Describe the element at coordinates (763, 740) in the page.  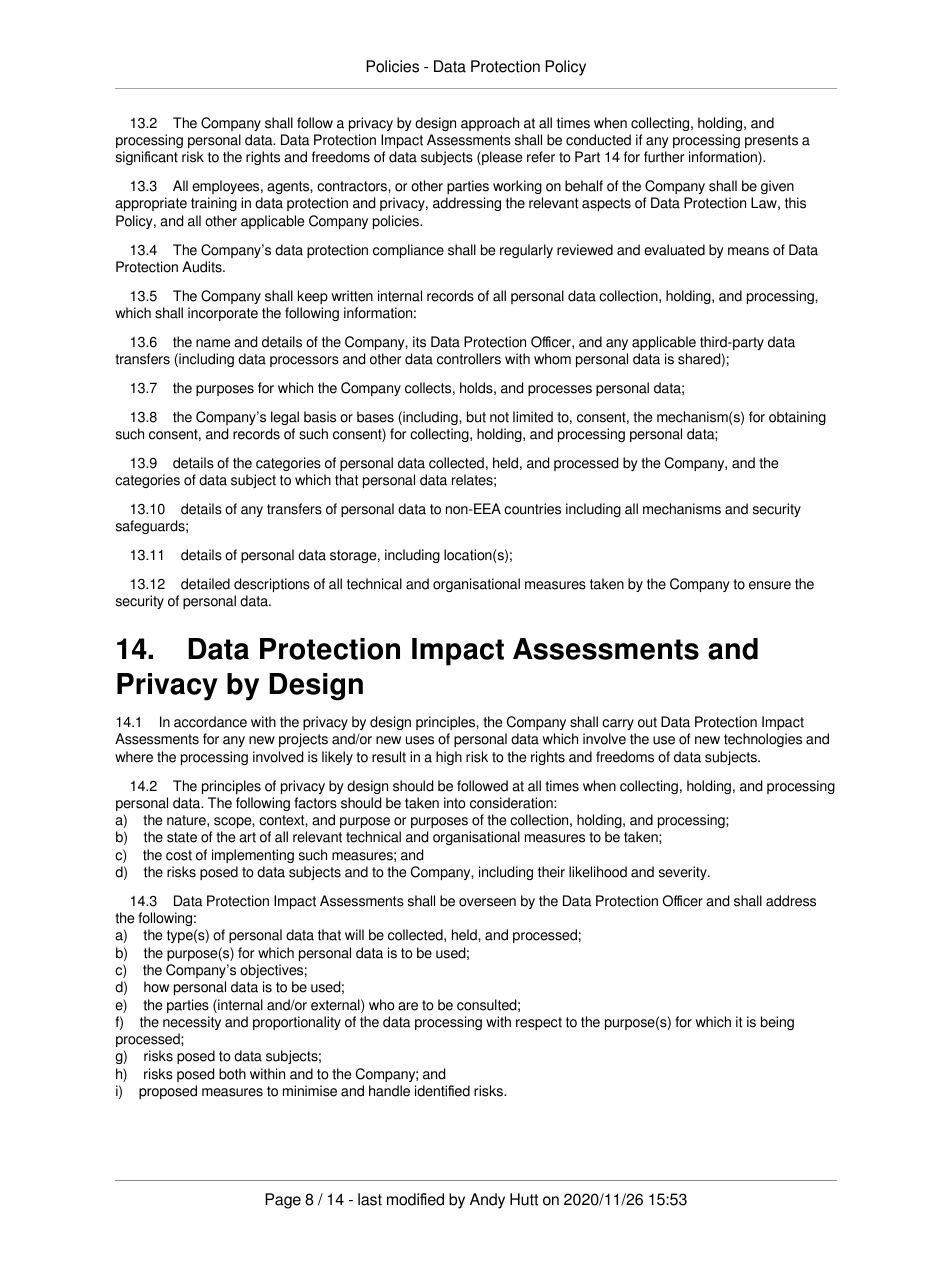
I see `technologies` at that location.
